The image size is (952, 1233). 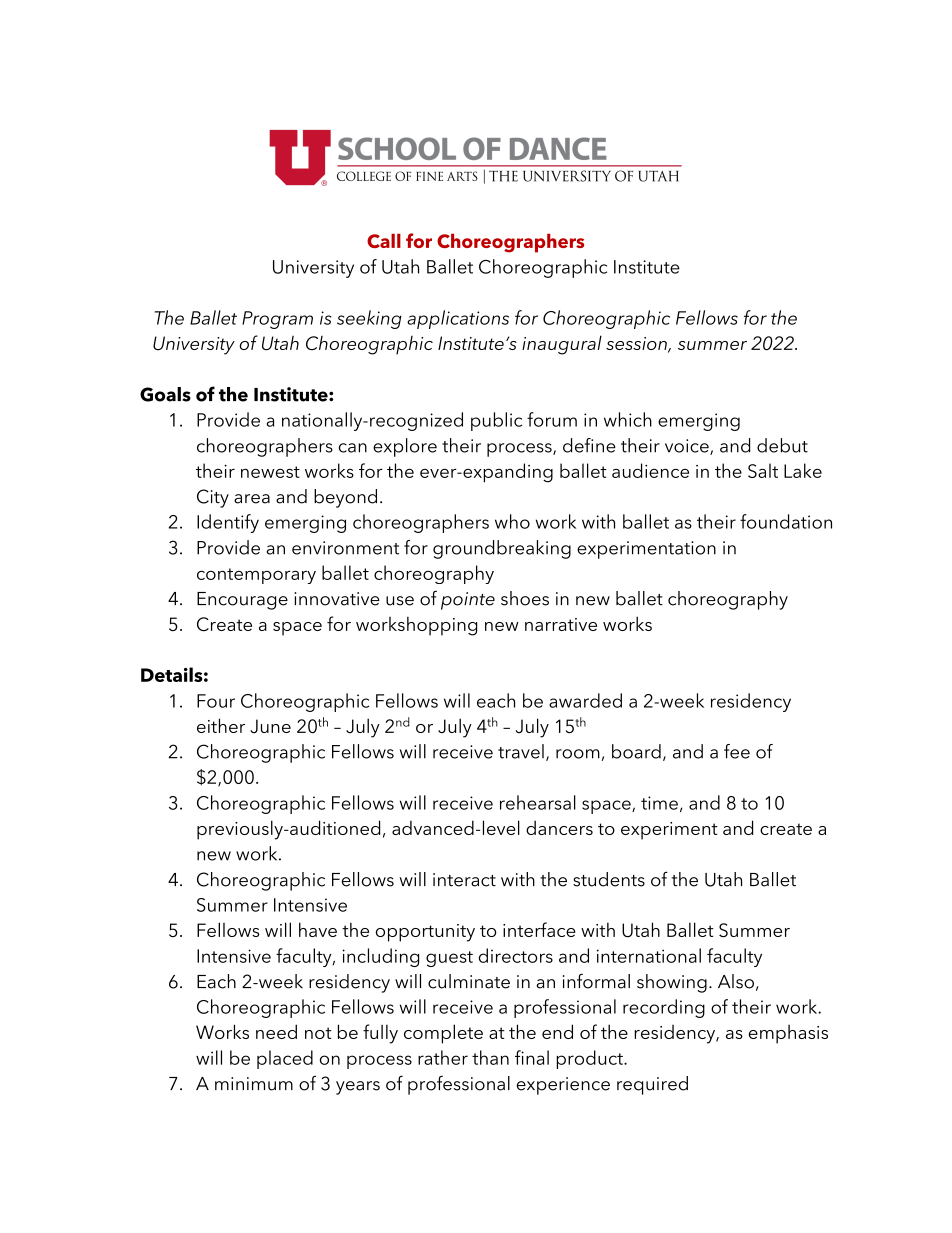 What do you see at coordinates (788, 1034) in the screenshot?
I see `emphasis` at bounding box center [788, 1034].
